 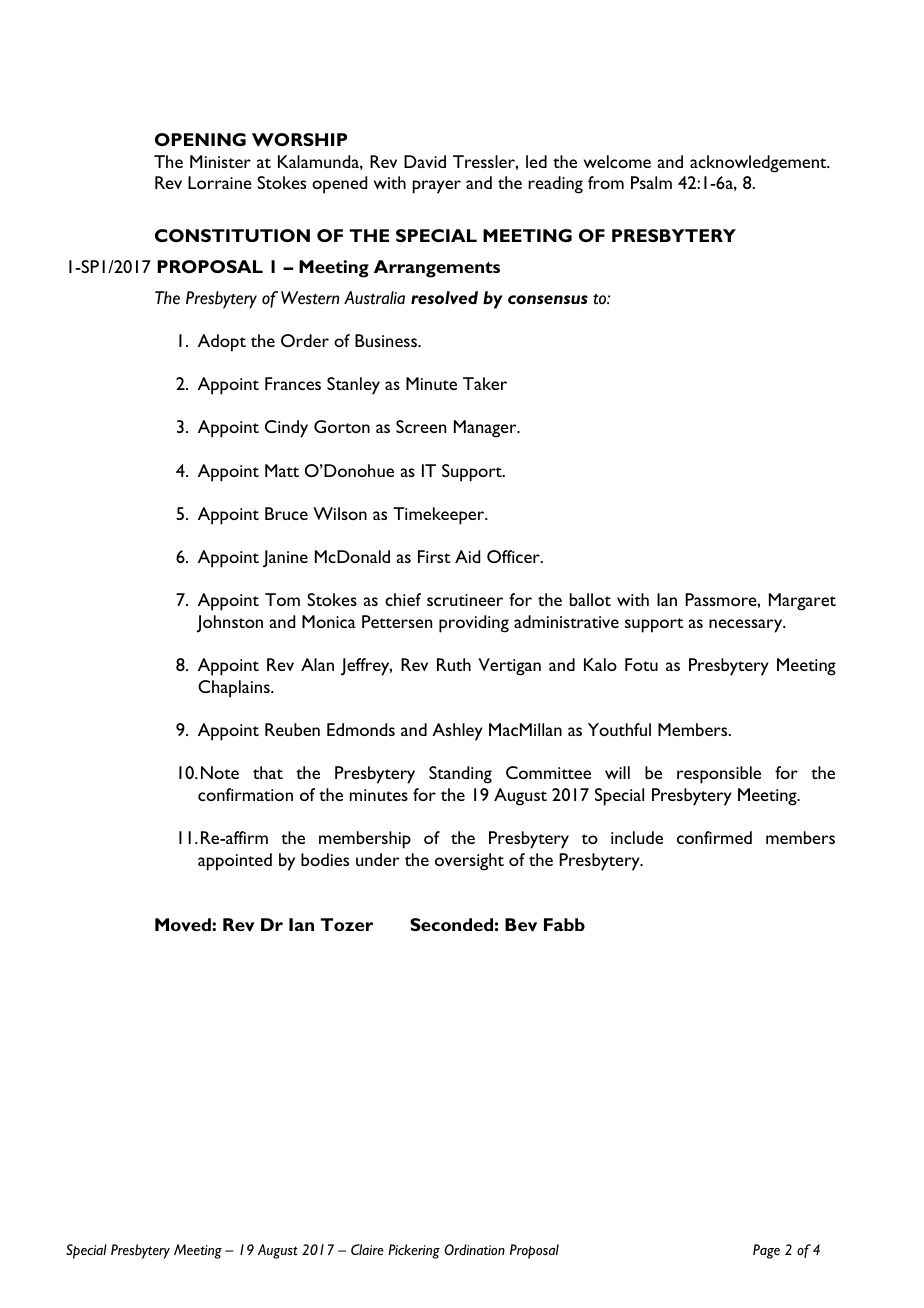 What do you see at coordinates (367, 1249) in the screenshot?
I see `Claire` at bounding box center [367, 1249].
